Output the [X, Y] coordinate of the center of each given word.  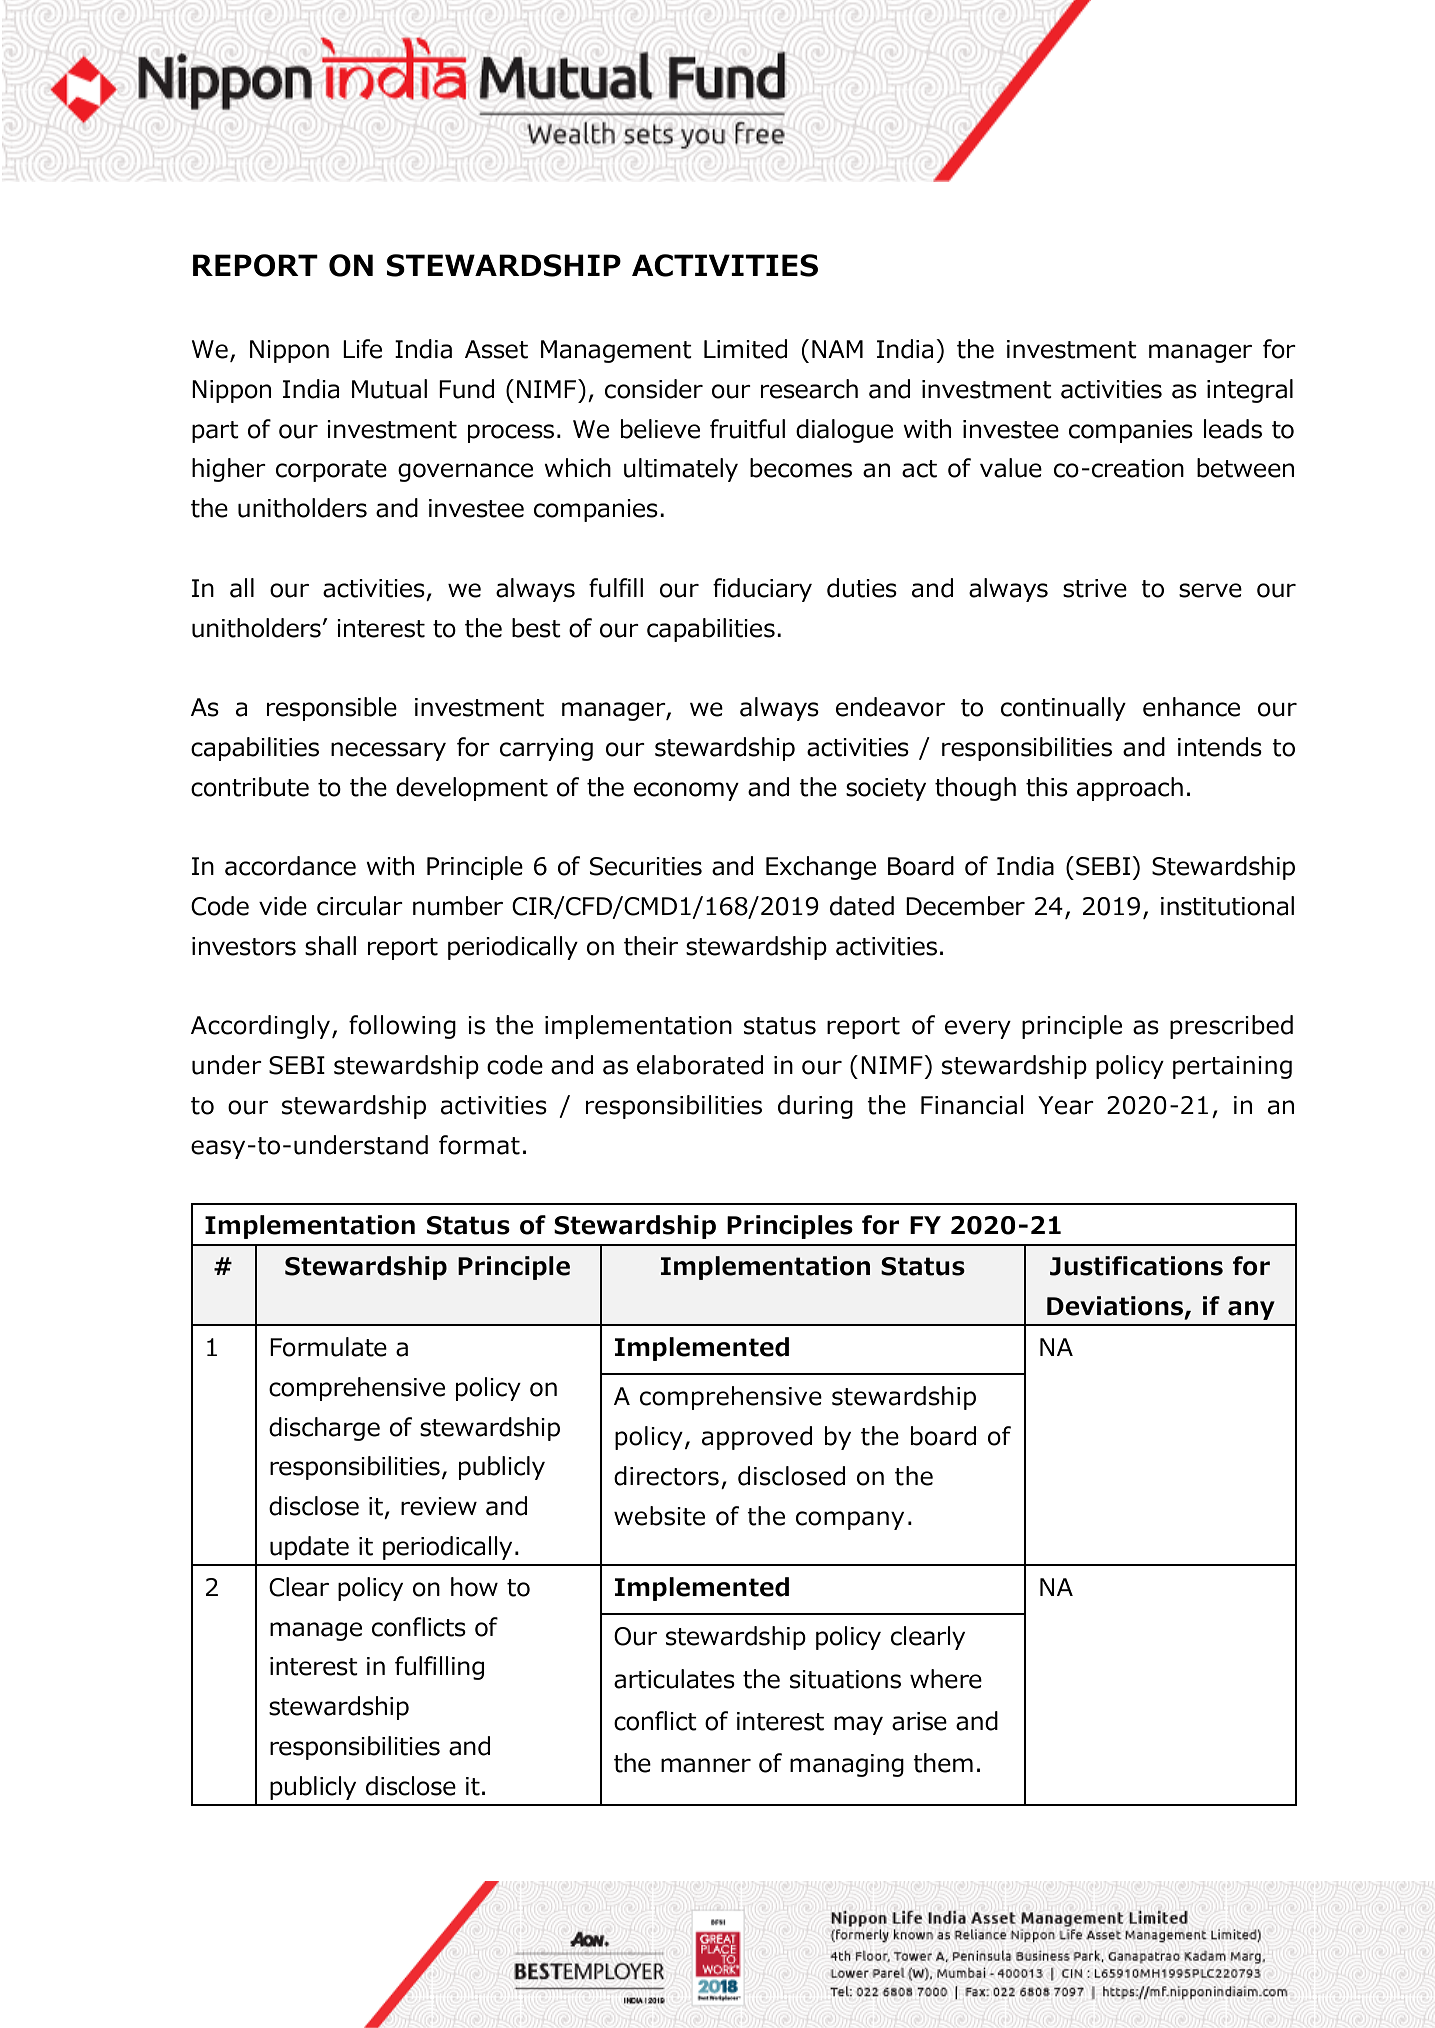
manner [706, 1765]
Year [1066, 1105]
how [474, 1587]
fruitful [747, 429]
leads [1233, 429]
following [402, 1027]
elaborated [700, 1065]
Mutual [389, 389]
